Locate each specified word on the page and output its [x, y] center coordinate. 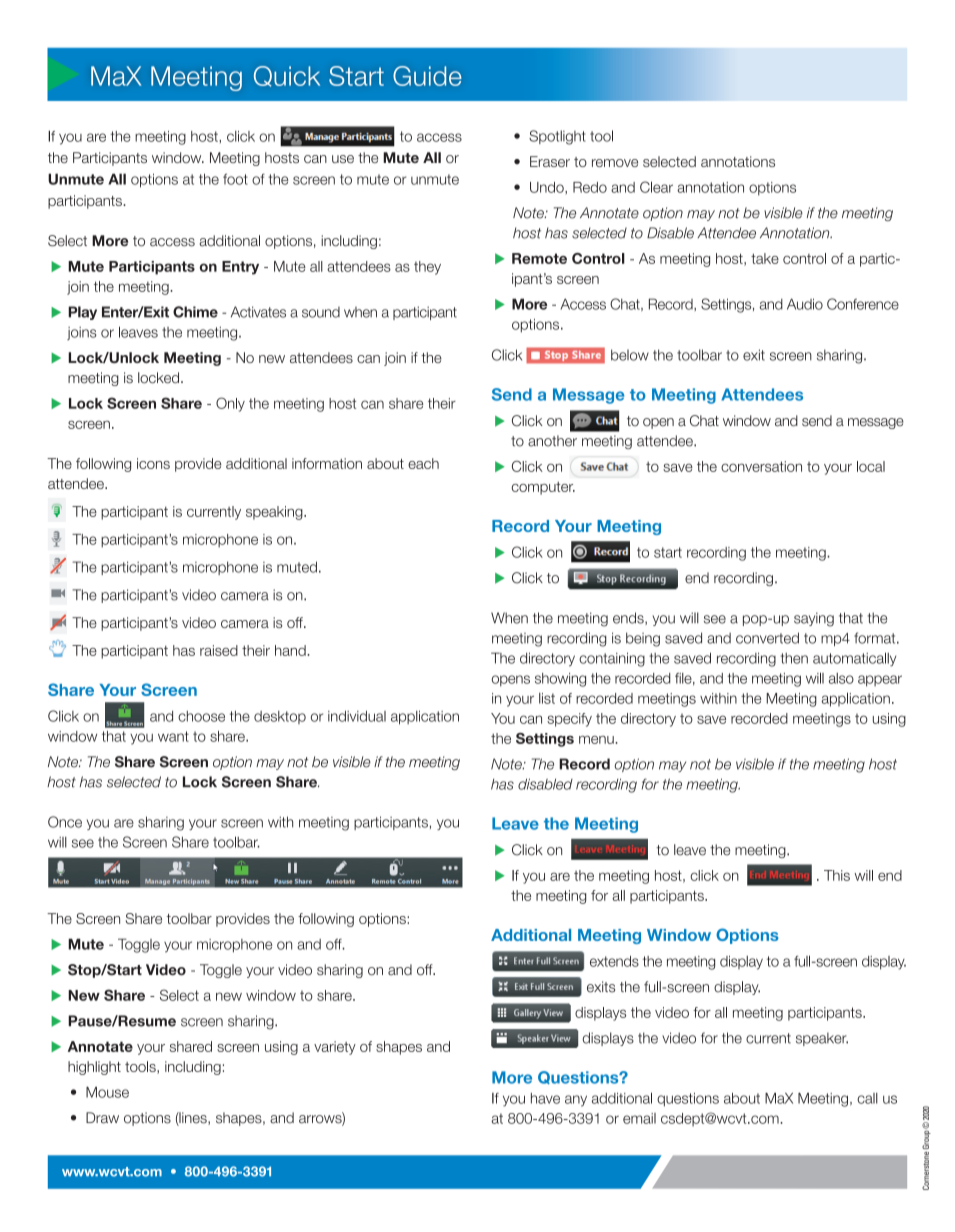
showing [560, 680]
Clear [656, 187]
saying [814, 619]
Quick [287, 76]
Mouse [107, 1092]
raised [219, 650]
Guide [427, 76]
